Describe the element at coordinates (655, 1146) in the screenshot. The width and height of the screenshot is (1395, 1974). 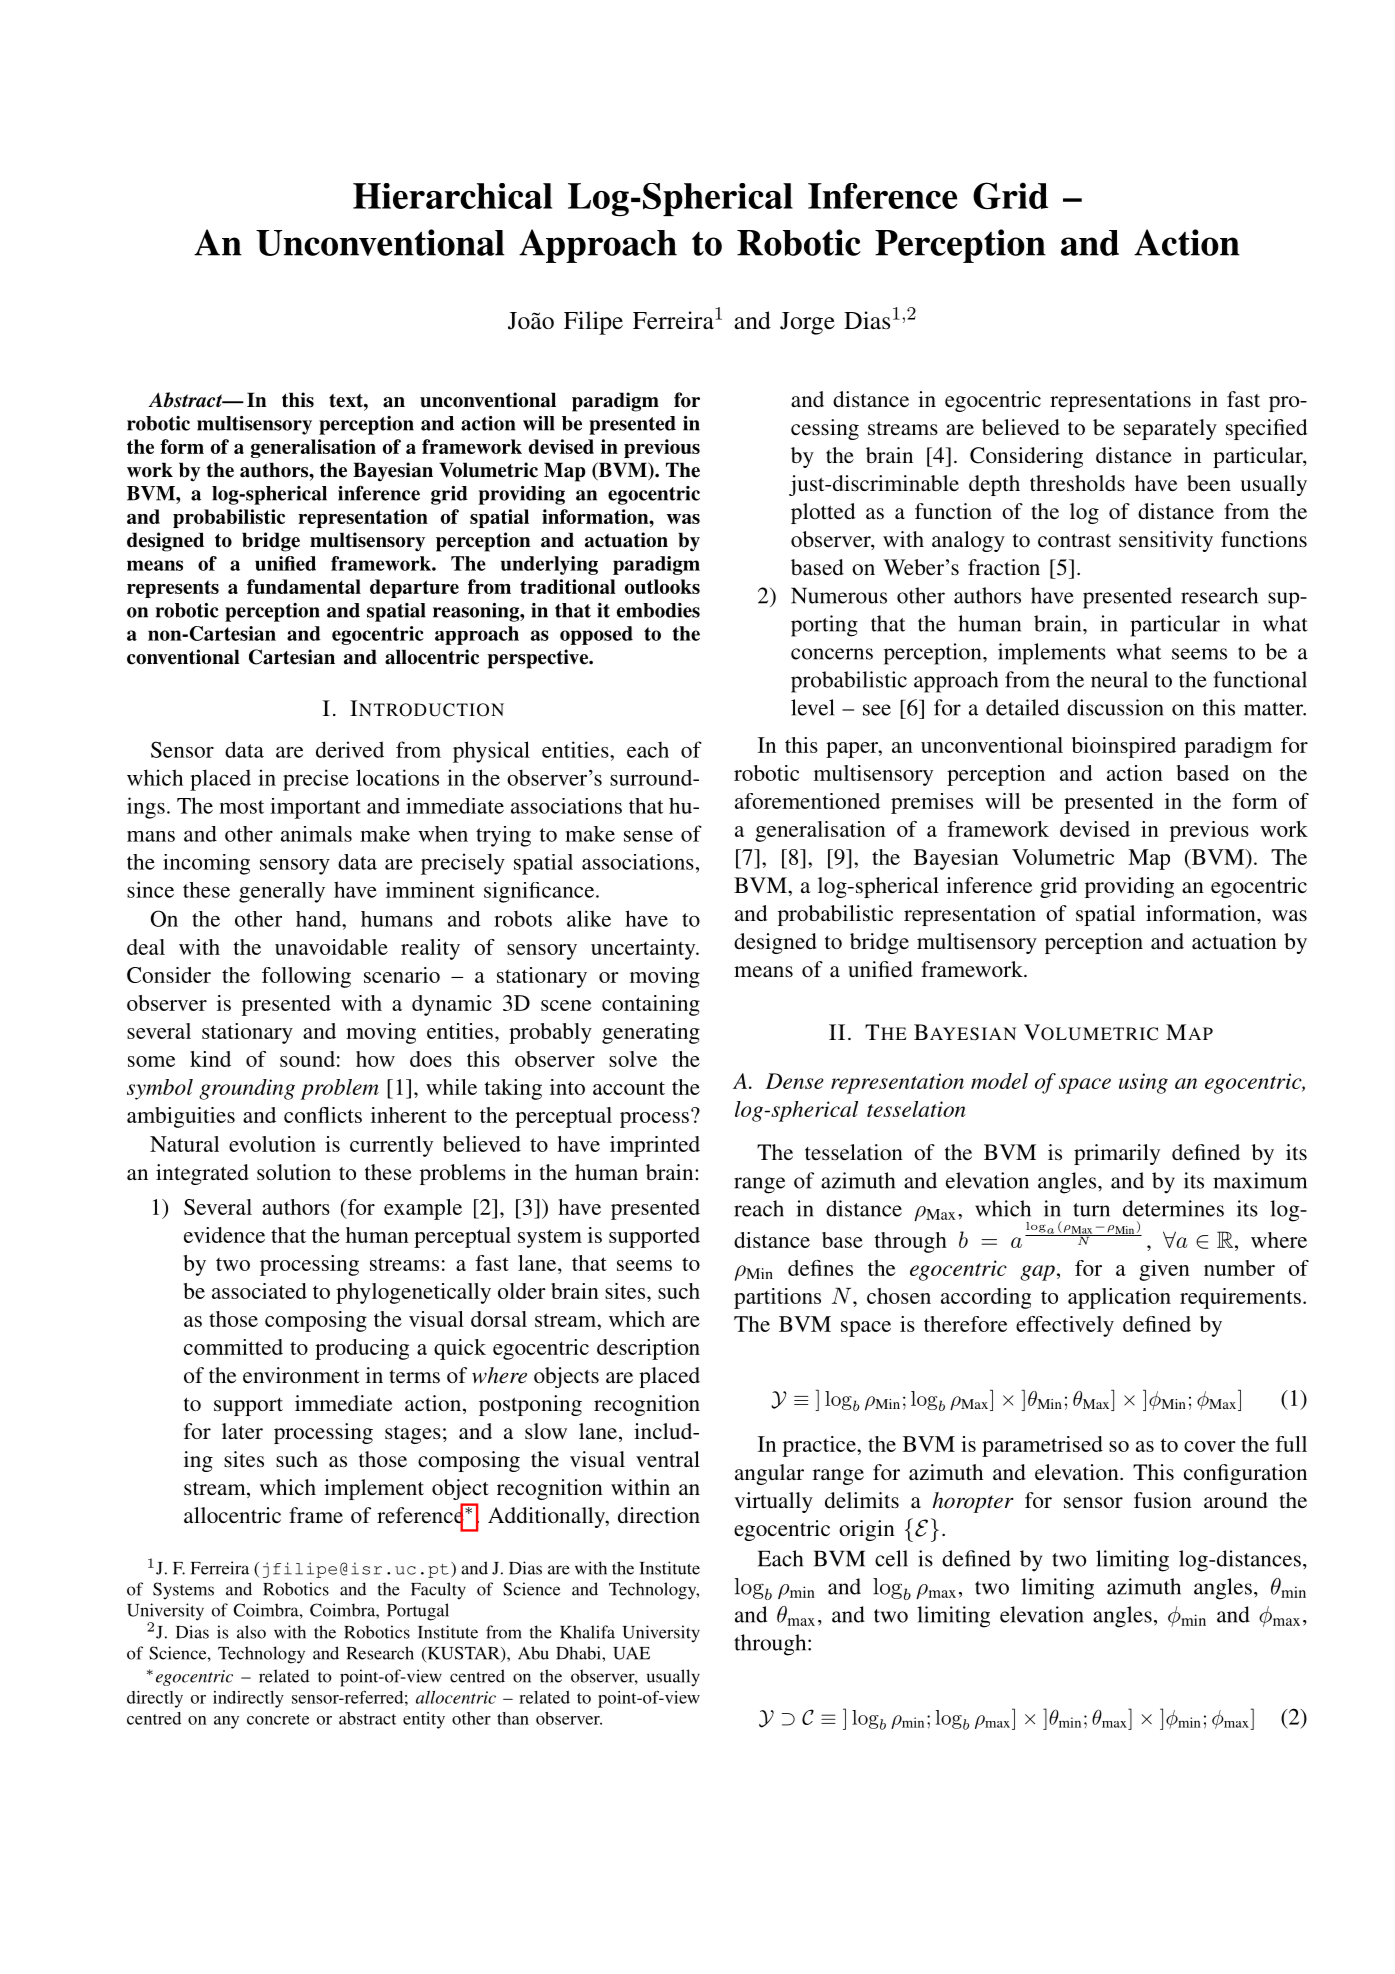
I see `imprinted` at that location.
